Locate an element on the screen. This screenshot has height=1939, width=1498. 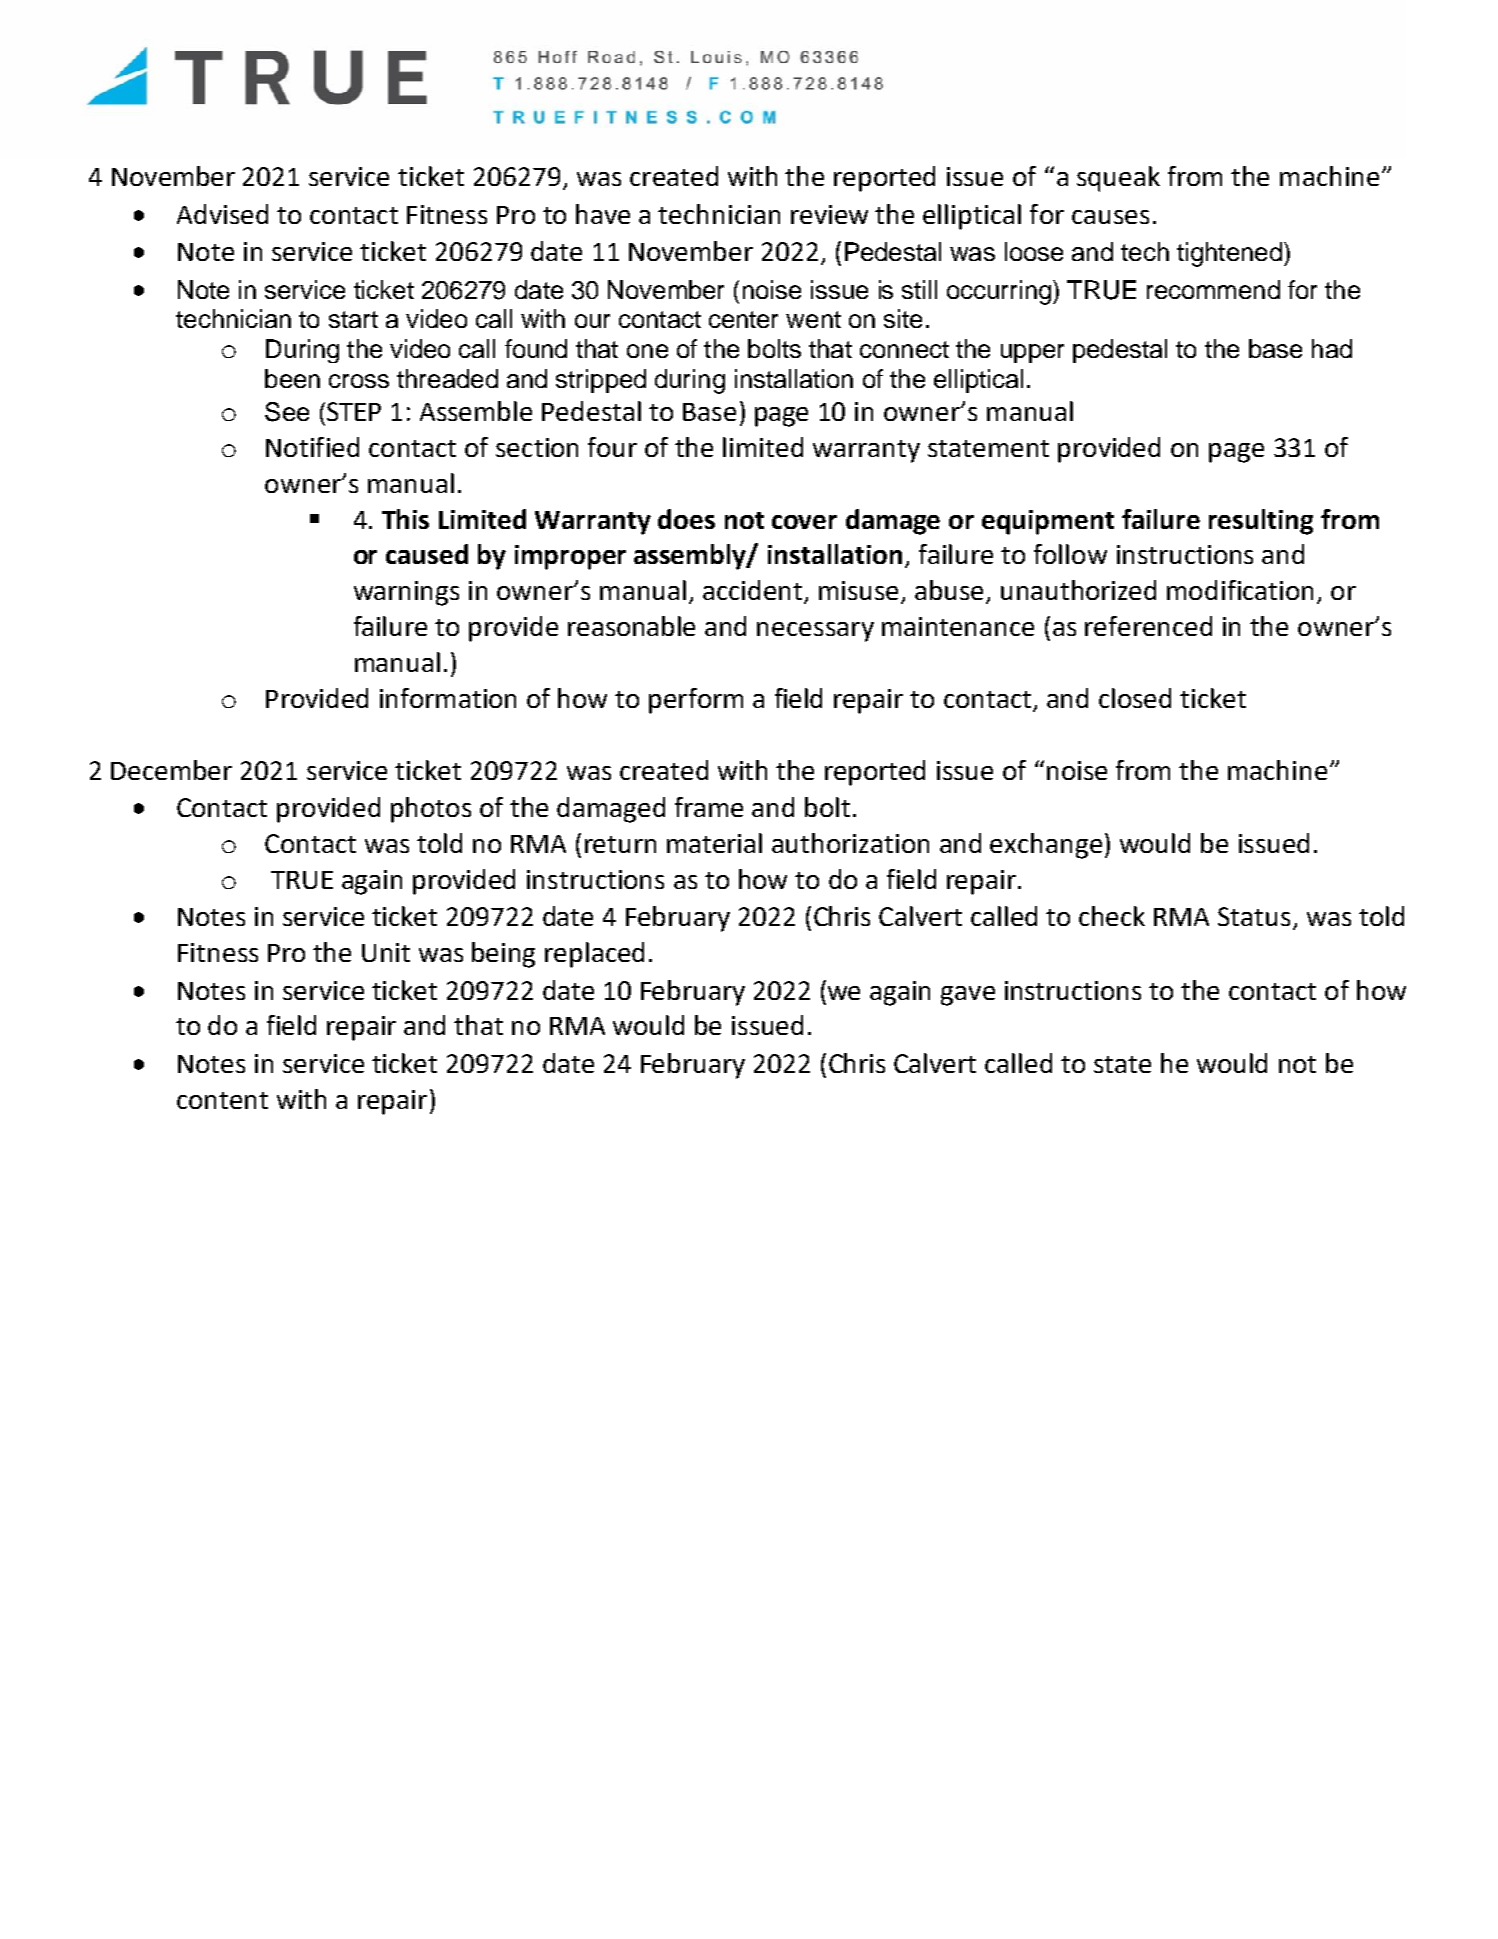
Status is located at coordinates (1254, 916).
